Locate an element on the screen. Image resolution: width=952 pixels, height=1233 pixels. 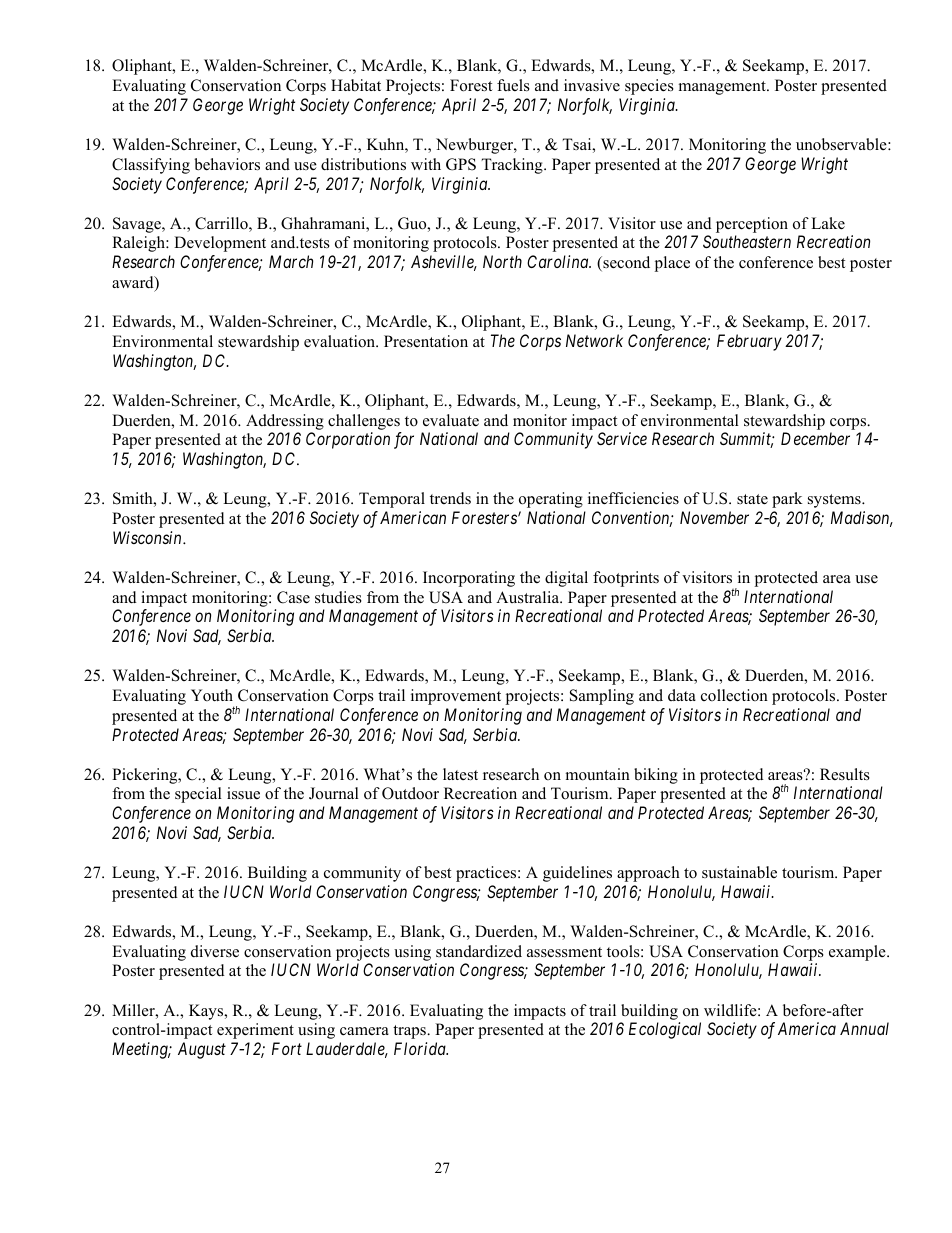
Kays is located at coordinates (207, 1012).
